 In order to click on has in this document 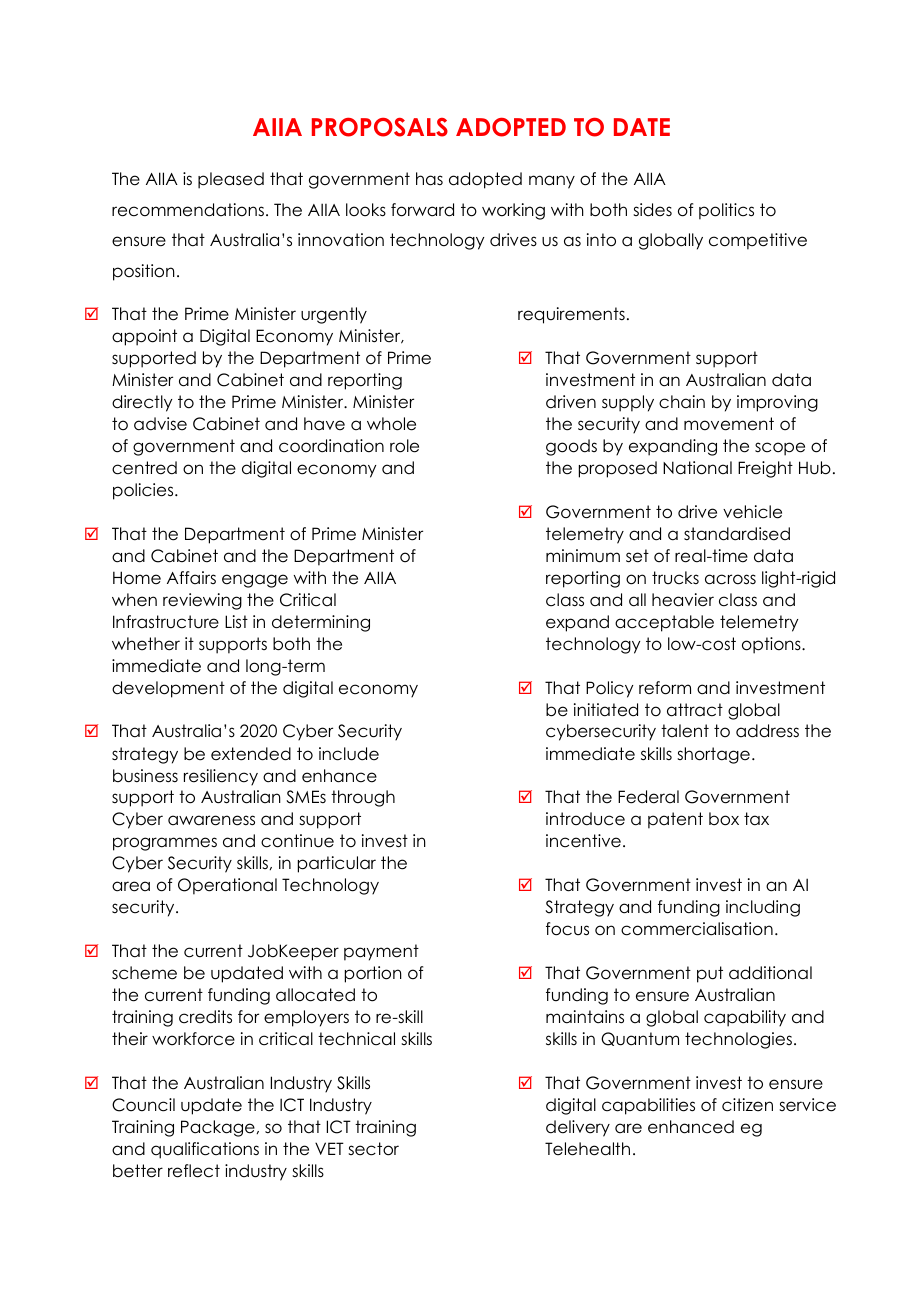, I will do `click(429, 179)`.
